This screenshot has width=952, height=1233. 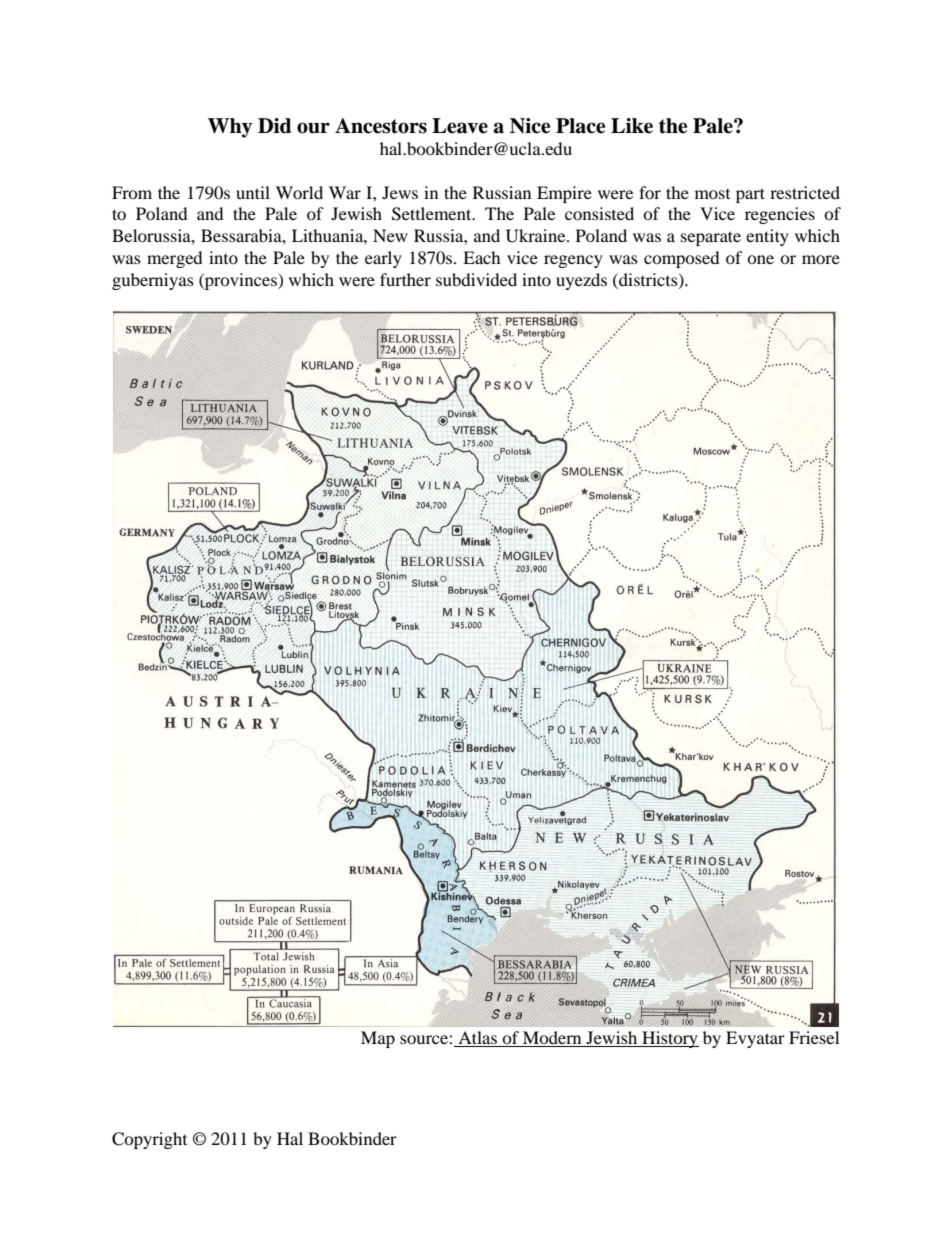 What do you see at coordinates (241, 281) in the screenshot?
I see `provinces` at bounding box center [241, 281].
